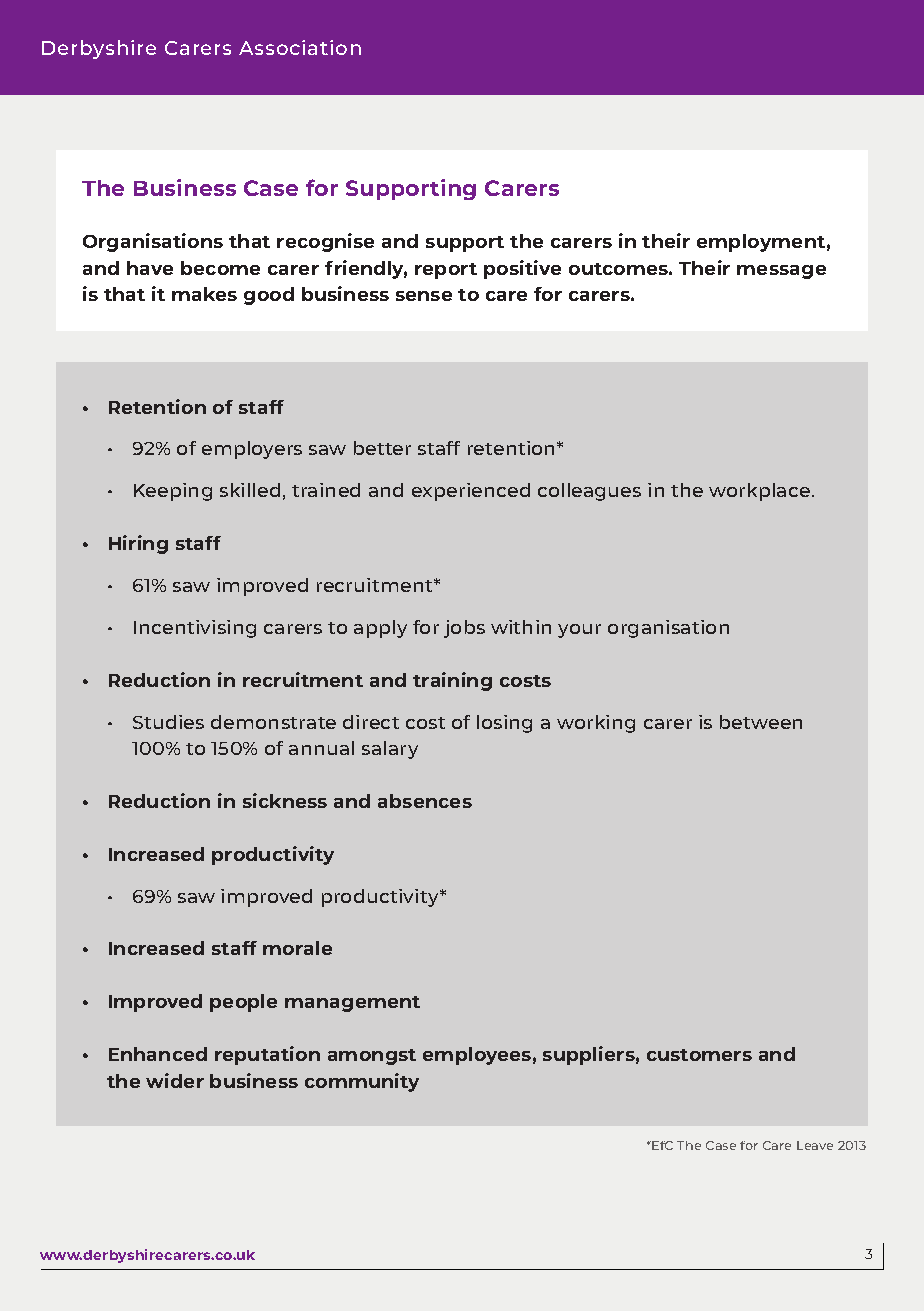 Image resolution: width=924 pixels, height=1311 pixels. I want to click on jobs, so click(464, 629).
